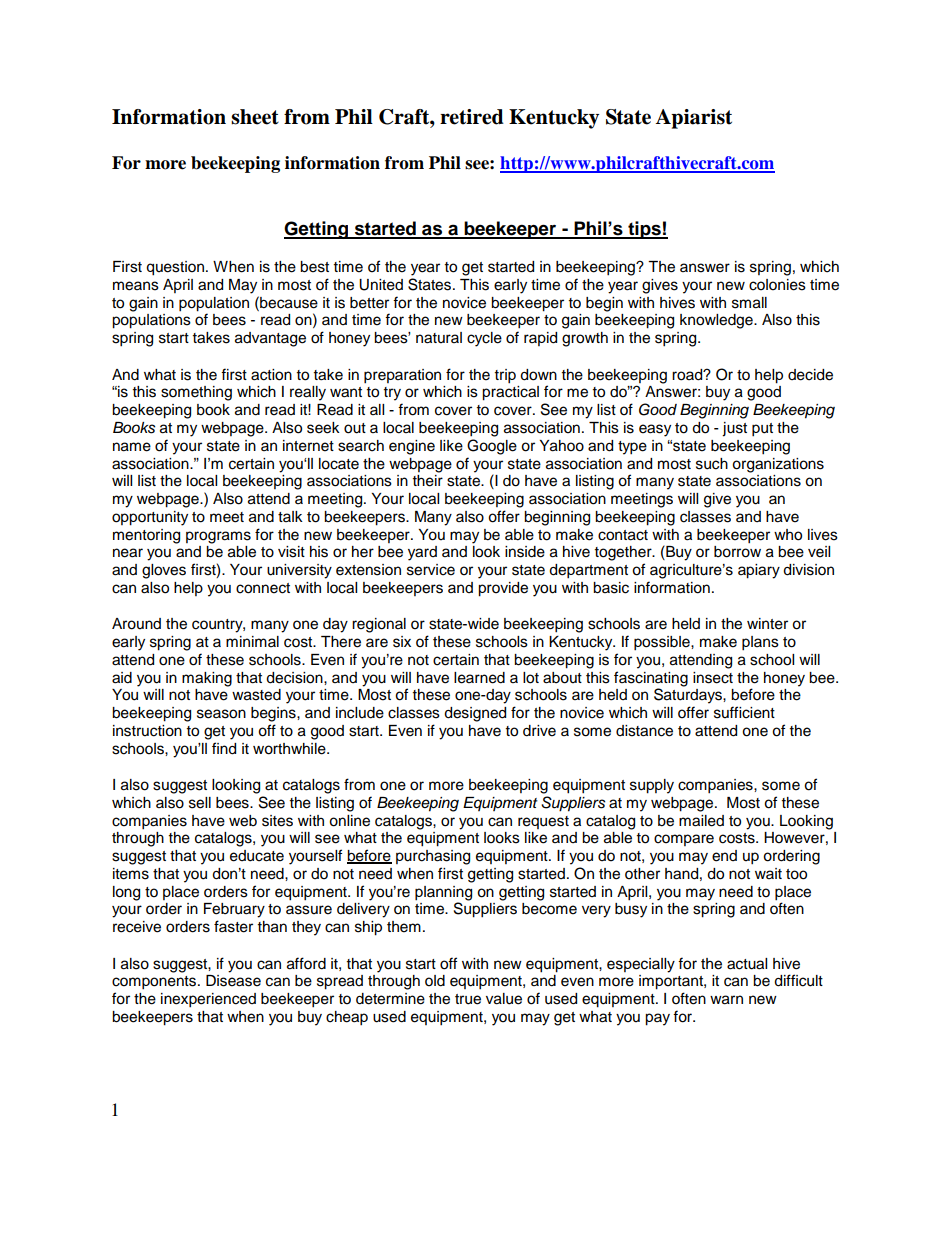  I want to click on service, so click(431, 570).
